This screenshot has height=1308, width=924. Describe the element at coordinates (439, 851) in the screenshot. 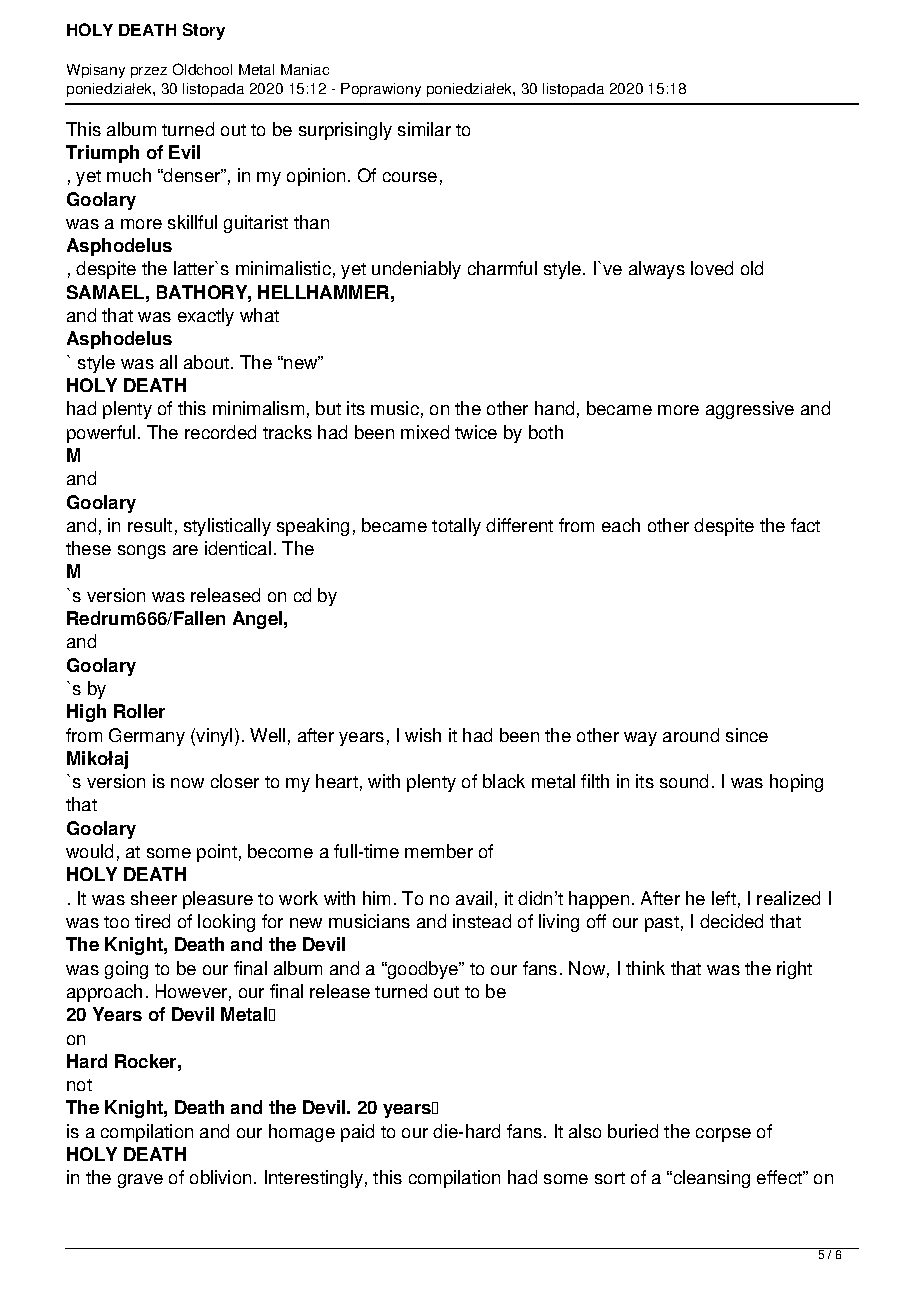

I see `member` at that location.
